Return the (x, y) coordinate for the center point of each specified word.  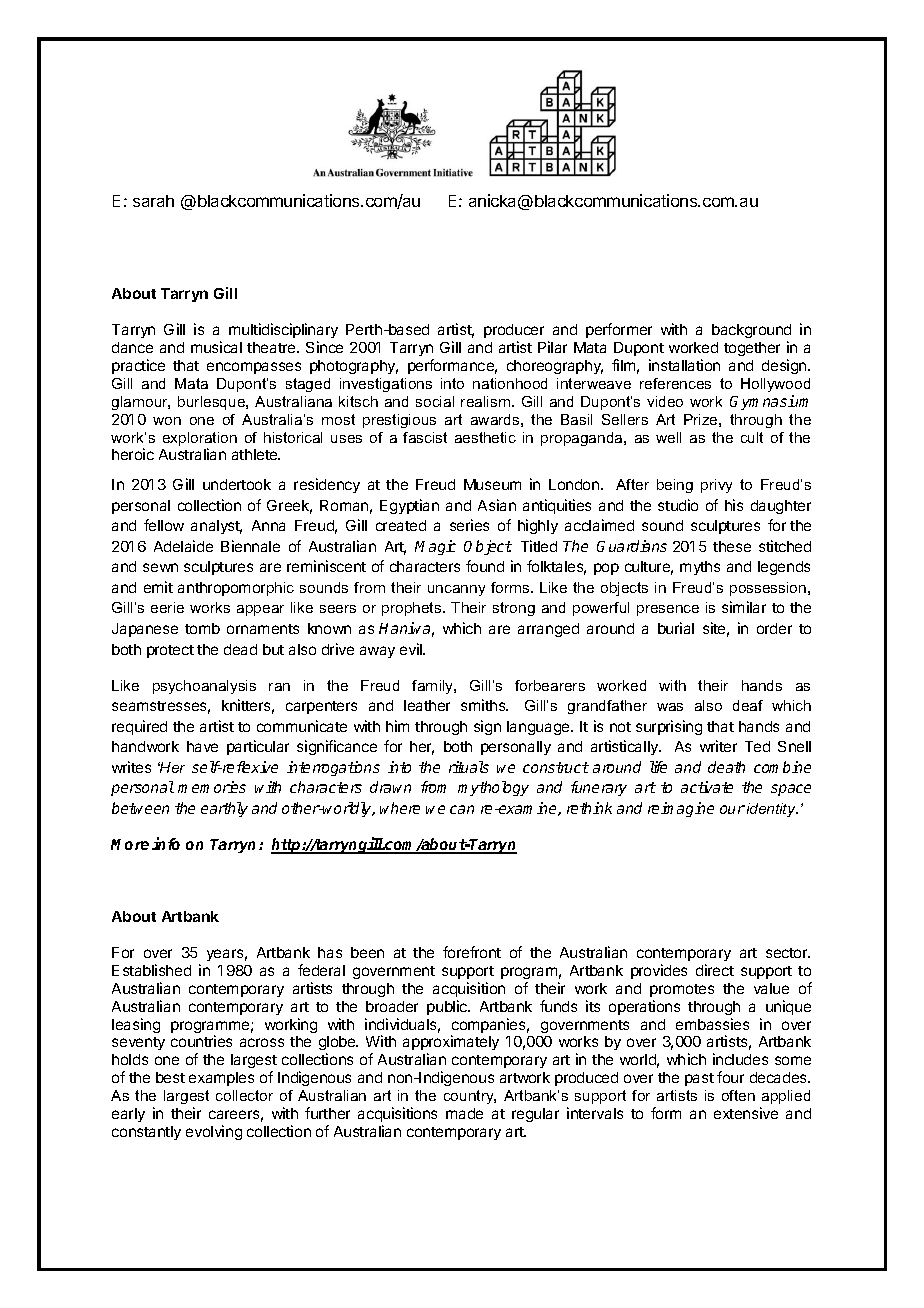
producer (514, 333)
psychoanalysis (204, 687)
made (464, 1113)
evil (412, 649)
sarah (153, 201)
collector (244, 1095)
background (751, 333)
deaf (748, 705)
